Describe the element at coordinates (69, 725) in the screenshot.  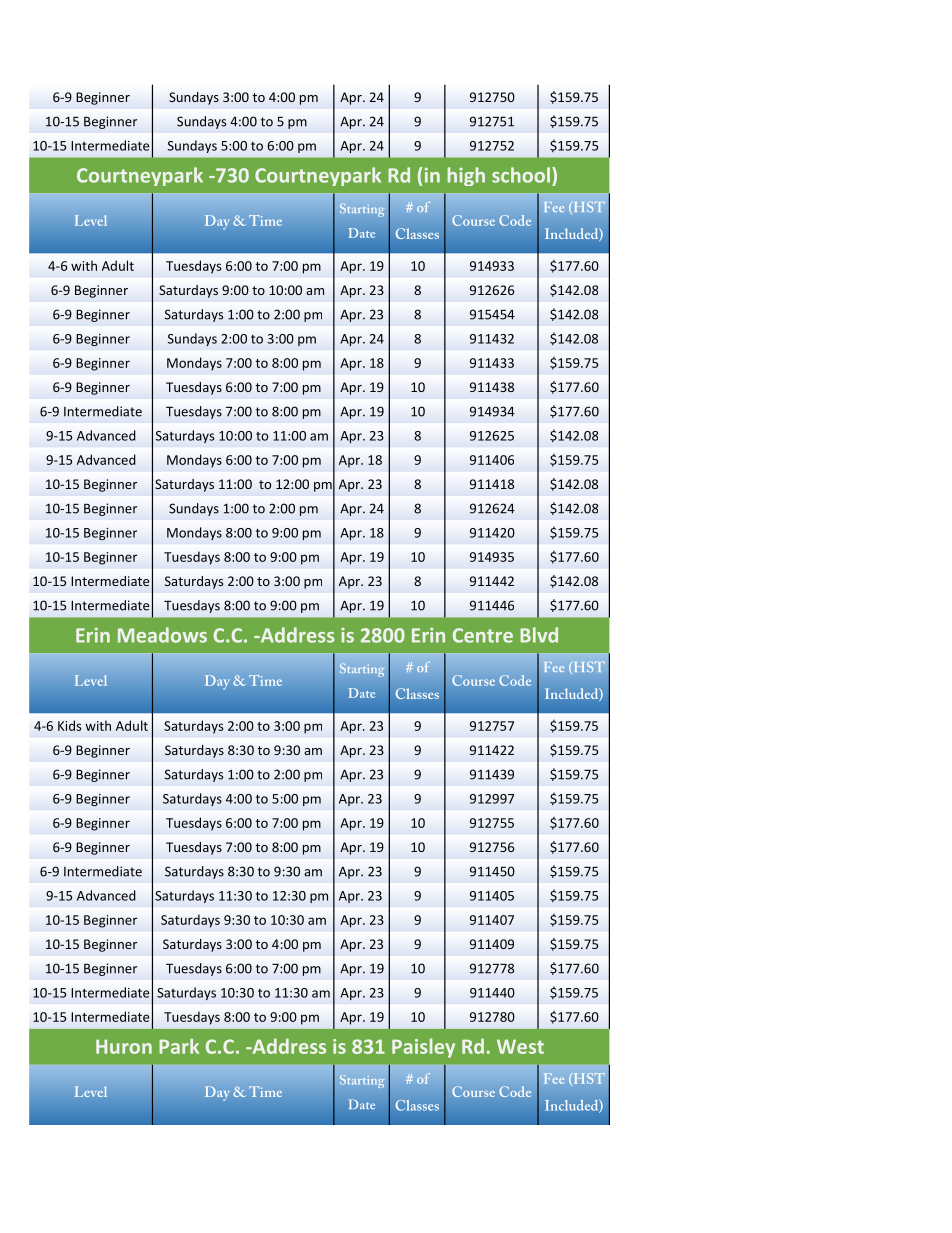
I see `Kids` at that location.
